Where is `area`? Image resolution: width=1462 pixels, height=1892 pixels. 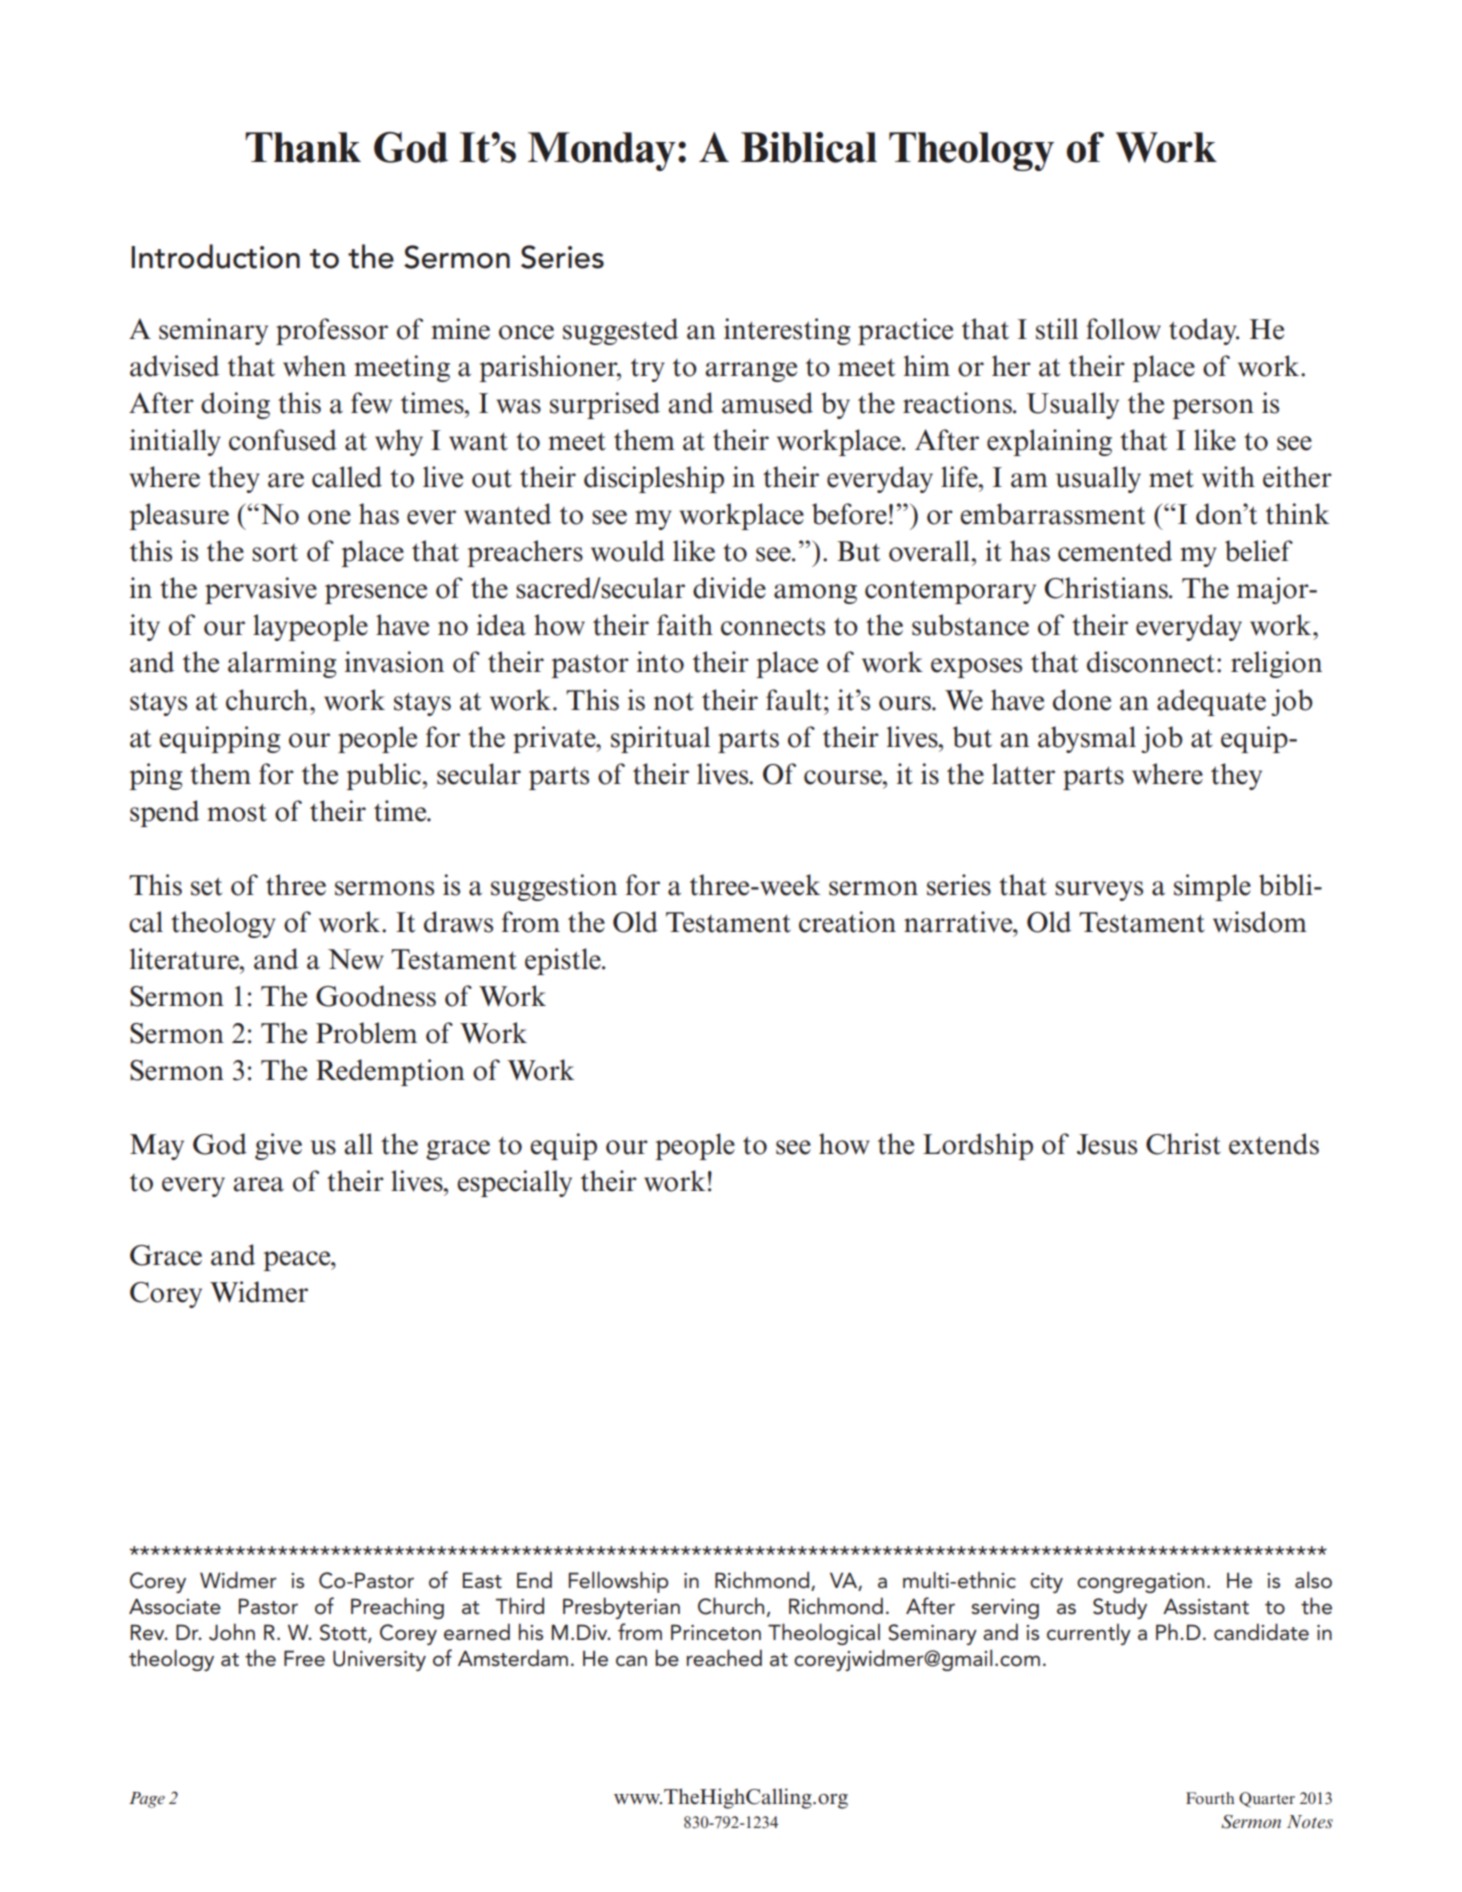
area is located at coordinates (258, 1184).
